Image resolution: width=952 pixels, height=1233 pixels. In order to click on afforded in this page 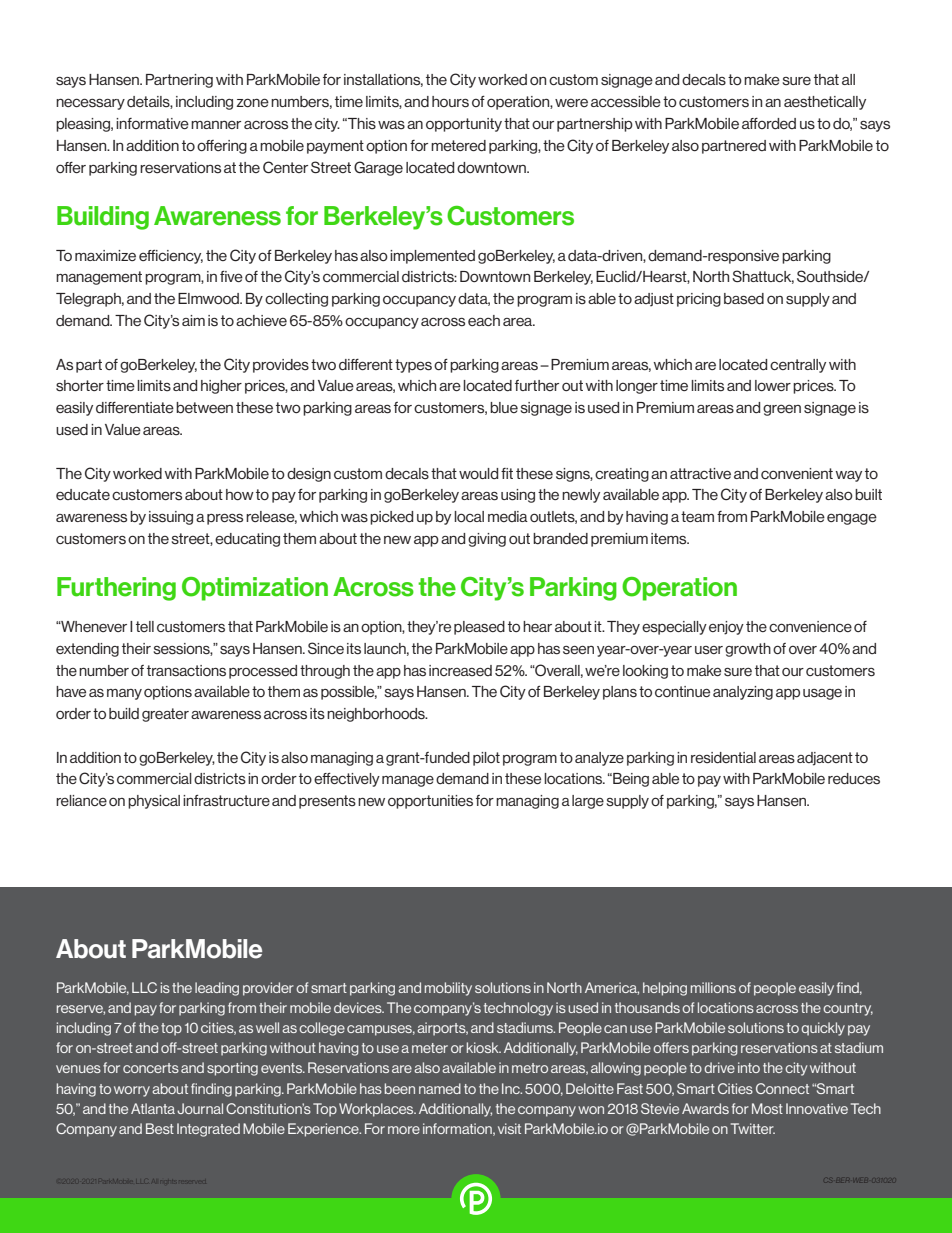, I will do `click(769, 124)`.
